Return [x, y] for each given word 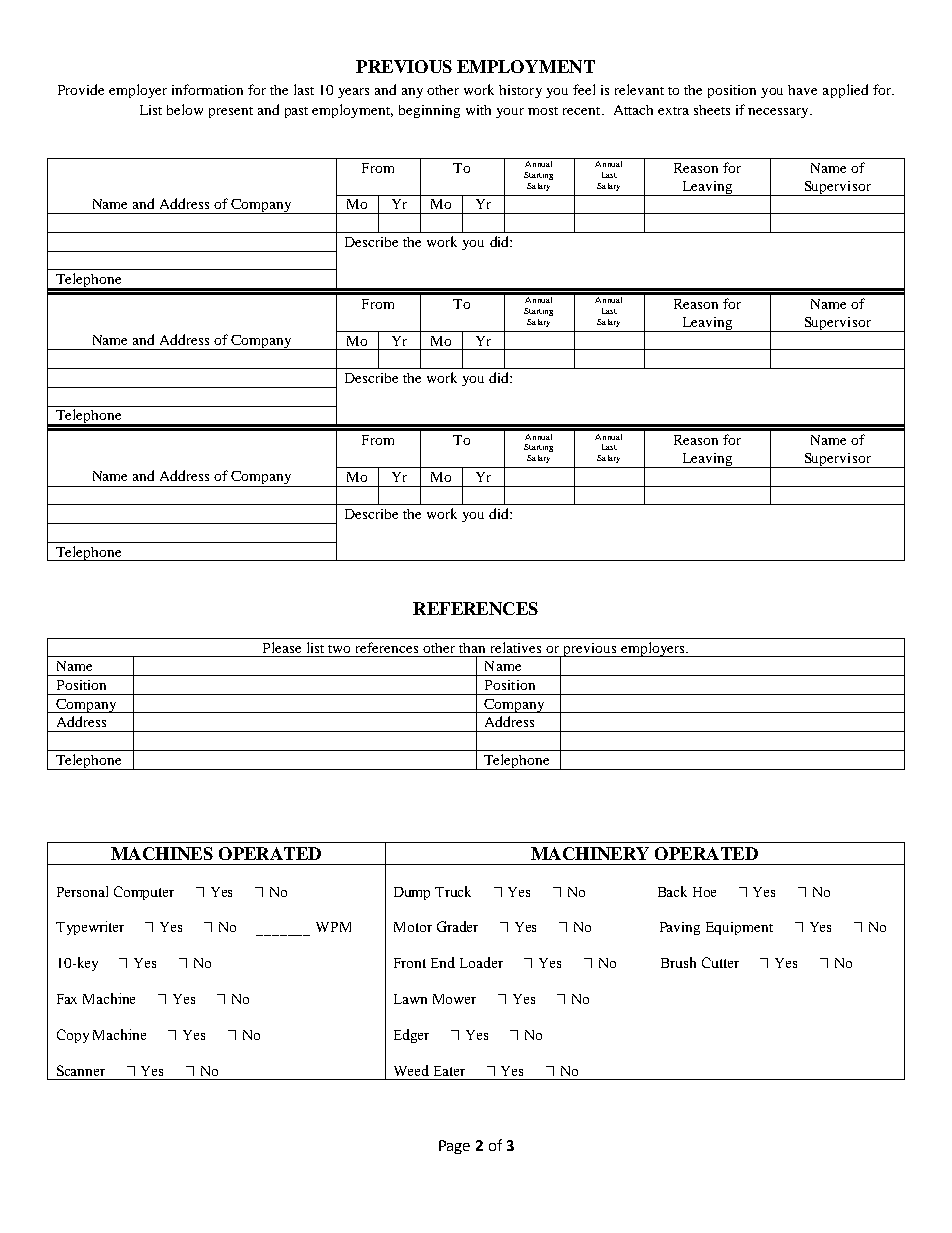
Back [672, 891]
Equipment [739, 928]
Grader [457, 926]
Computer [144, 893]
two [339, 649]
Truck [453, 891]
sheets [712, 110]
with [478, 110]
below [185, 109]
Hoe [704, 892]
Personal [82, 891]
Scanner [81, 1070]
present [231, 112]
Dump [412, 893]
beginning [429, 111]
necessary [779, 113]
